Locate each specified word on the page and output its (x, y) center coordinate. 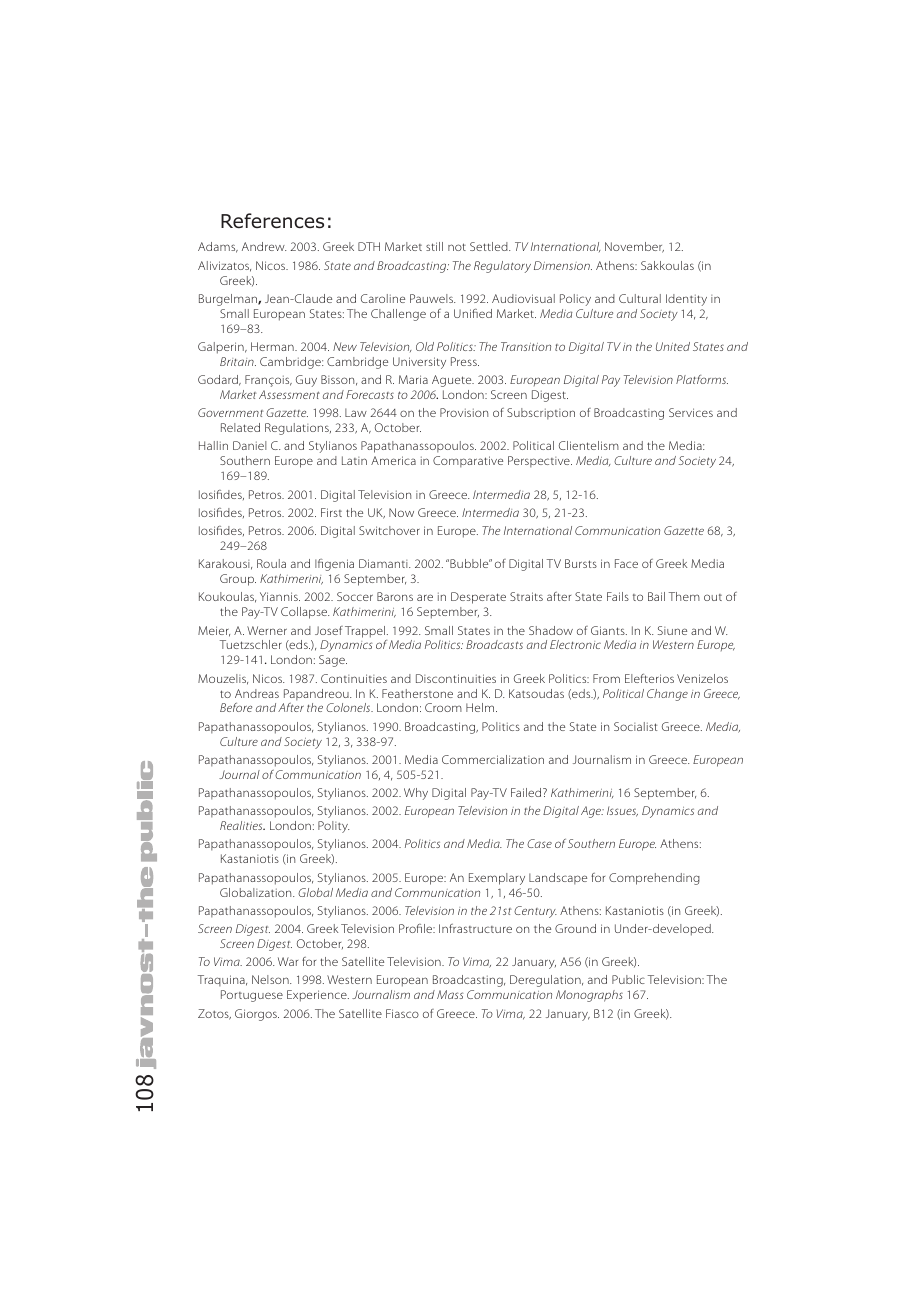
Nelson (271, 979)
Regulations (298, 429)
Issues (622, 812)
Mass (450, 994)
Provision (464, 412)
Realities (242, 825)
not (457, 247)
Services (691, 412)
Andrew (264, 246)
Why (416, 794)
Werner (267, 630)
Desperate (478, 598)
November (634, 247)
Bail (656, 596)
